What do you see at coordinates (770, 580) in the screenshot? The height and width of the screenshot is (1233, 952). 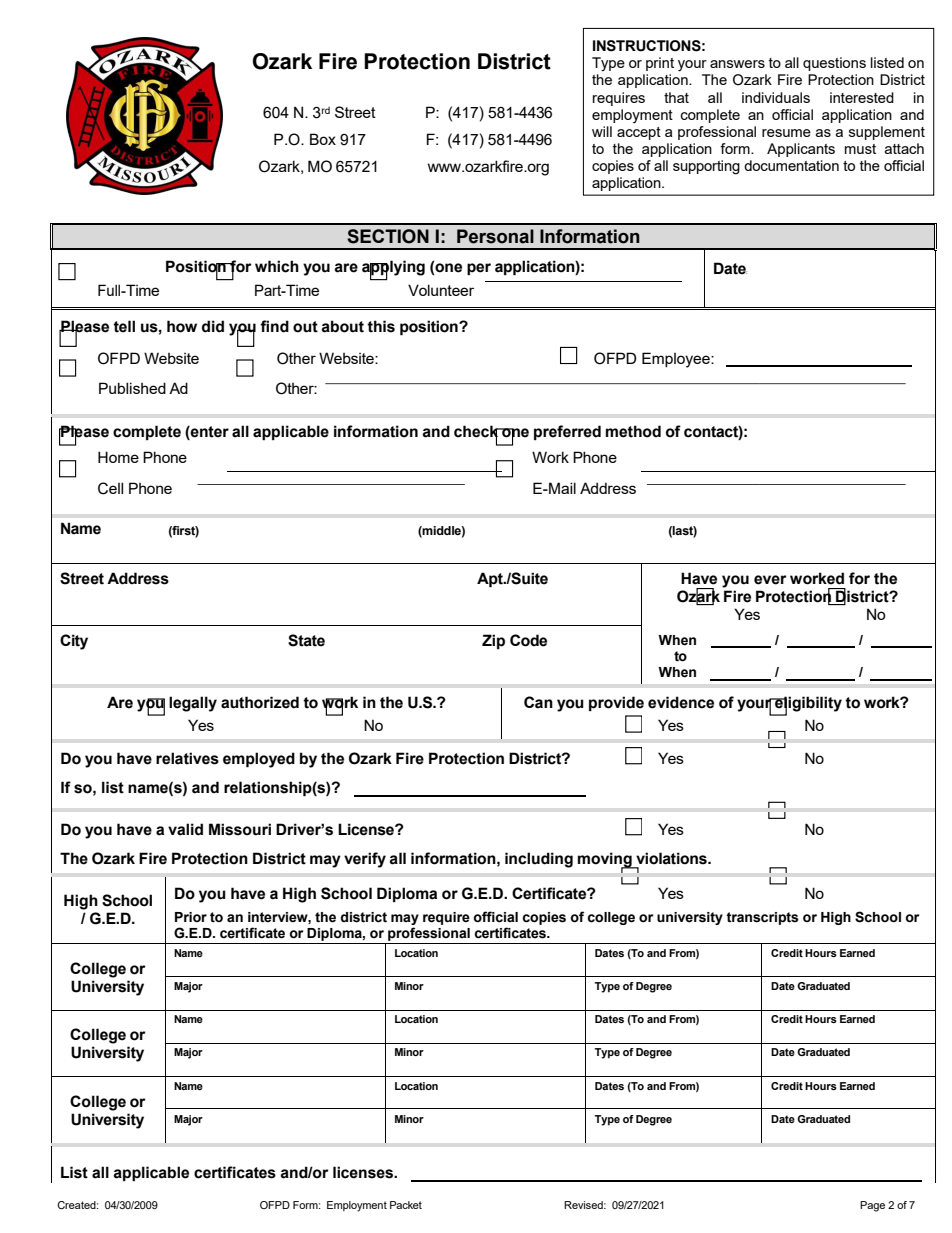 I see `ever` at bounding box center [770, 580].
